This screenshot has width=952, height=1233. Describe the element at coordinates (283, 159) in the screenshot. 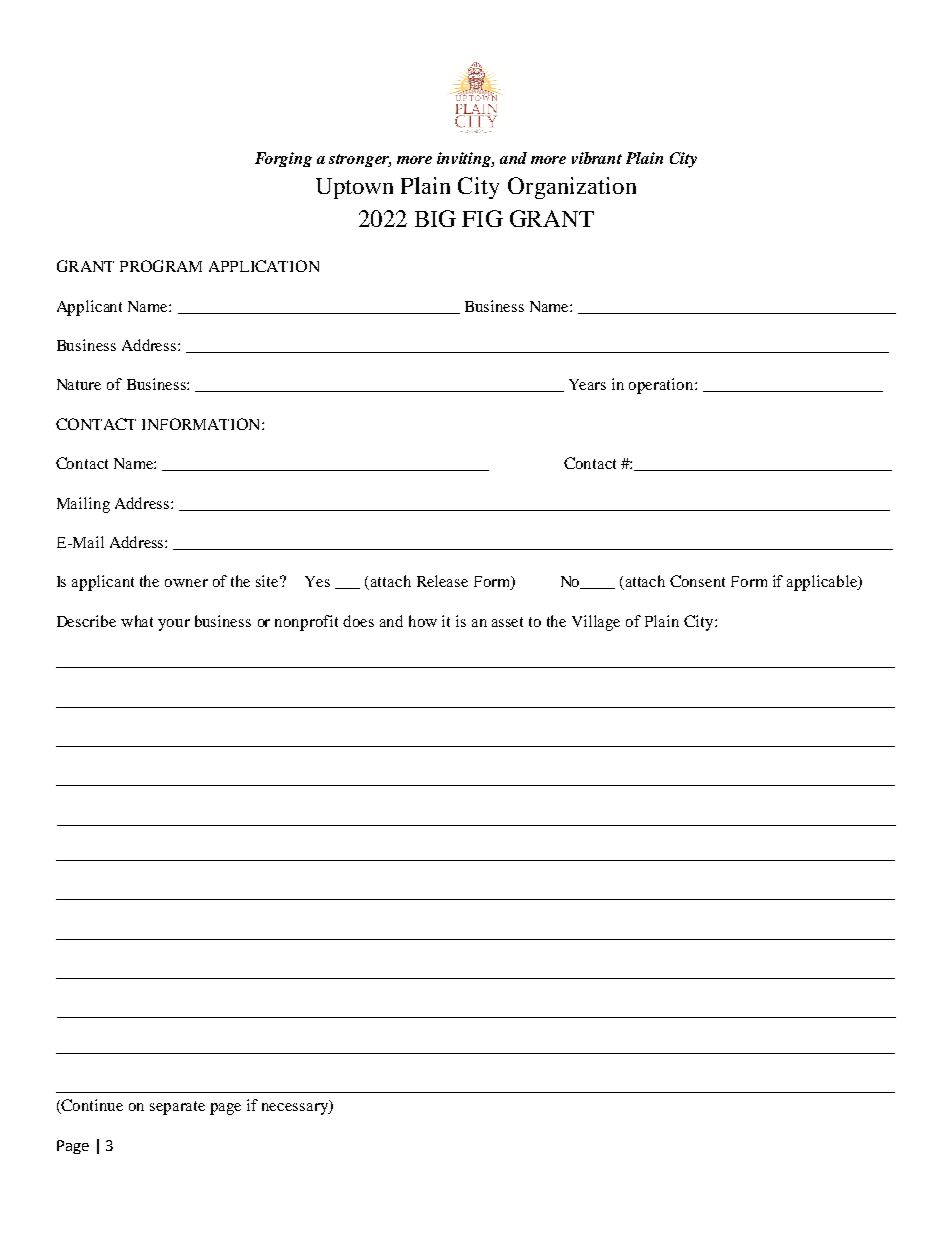

I see `Forging` at that location.
